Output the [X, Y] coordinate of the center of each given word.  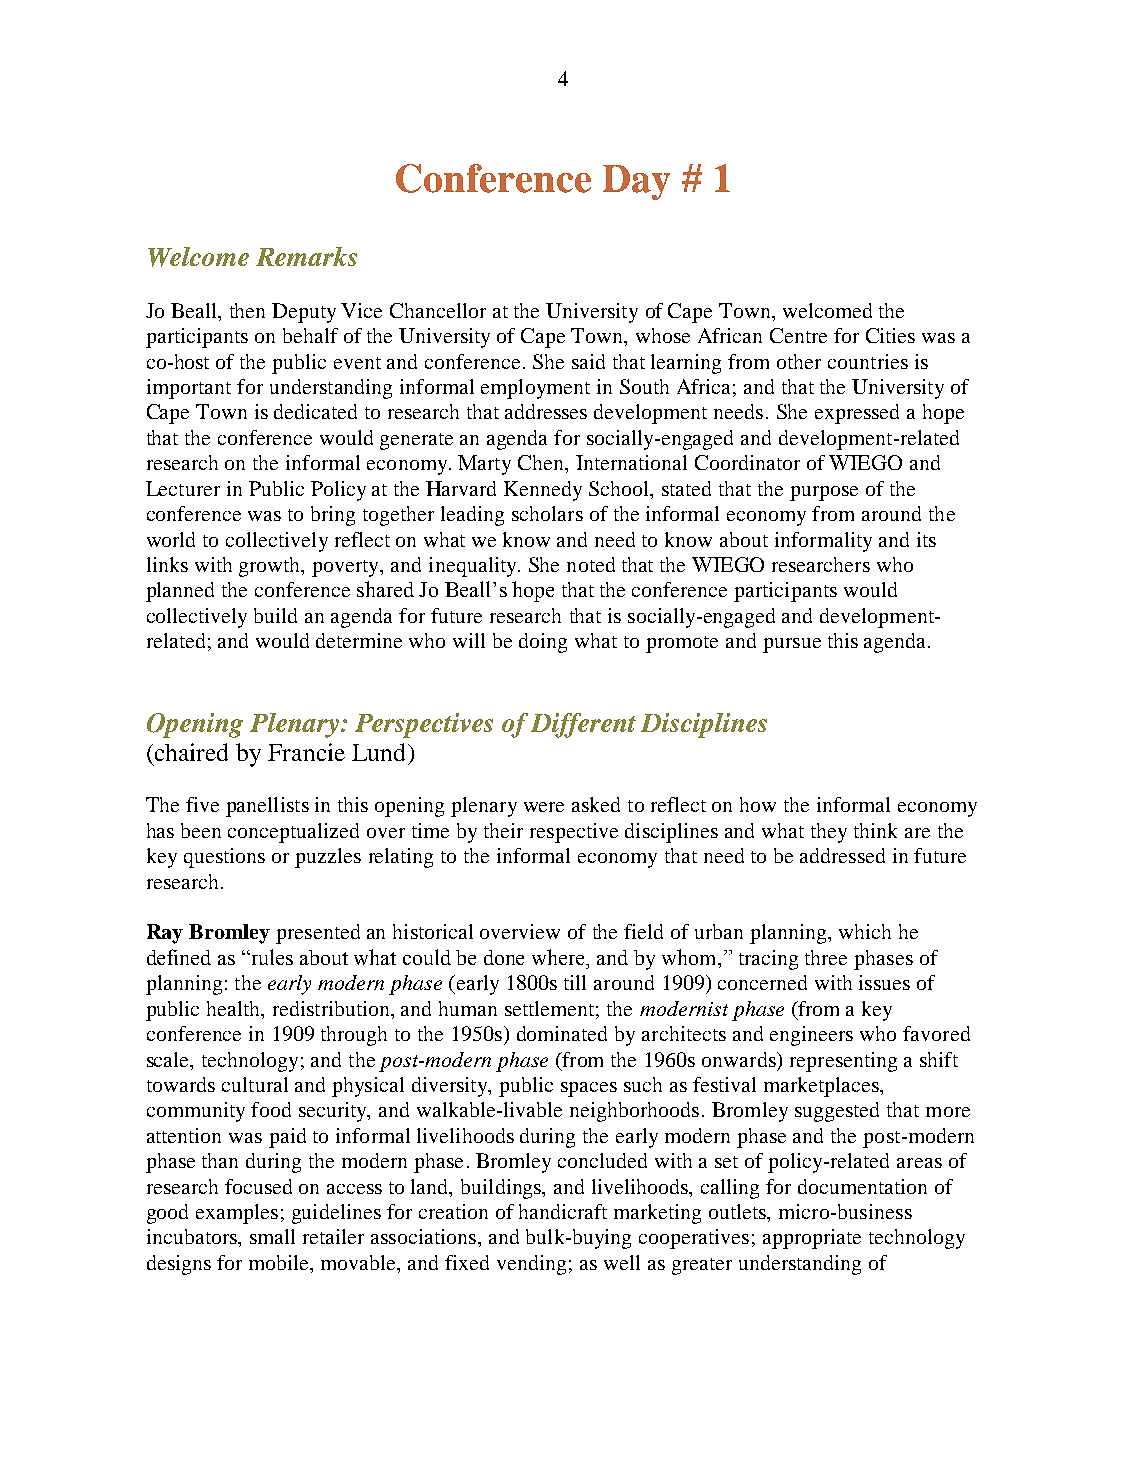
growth [271, 567]
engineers [811, 1036]
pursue [792, 645]
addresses [546, 411]
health [235, 1008]
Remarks [306, 256]
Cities [890, 335]
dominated [562, 1033]
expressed [857, 414]
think [875, 830]
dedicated [315, 411]
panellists [267, 807]
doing [543, 643]
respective [574, 833]
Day [636, 182]
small [272, 1236]
